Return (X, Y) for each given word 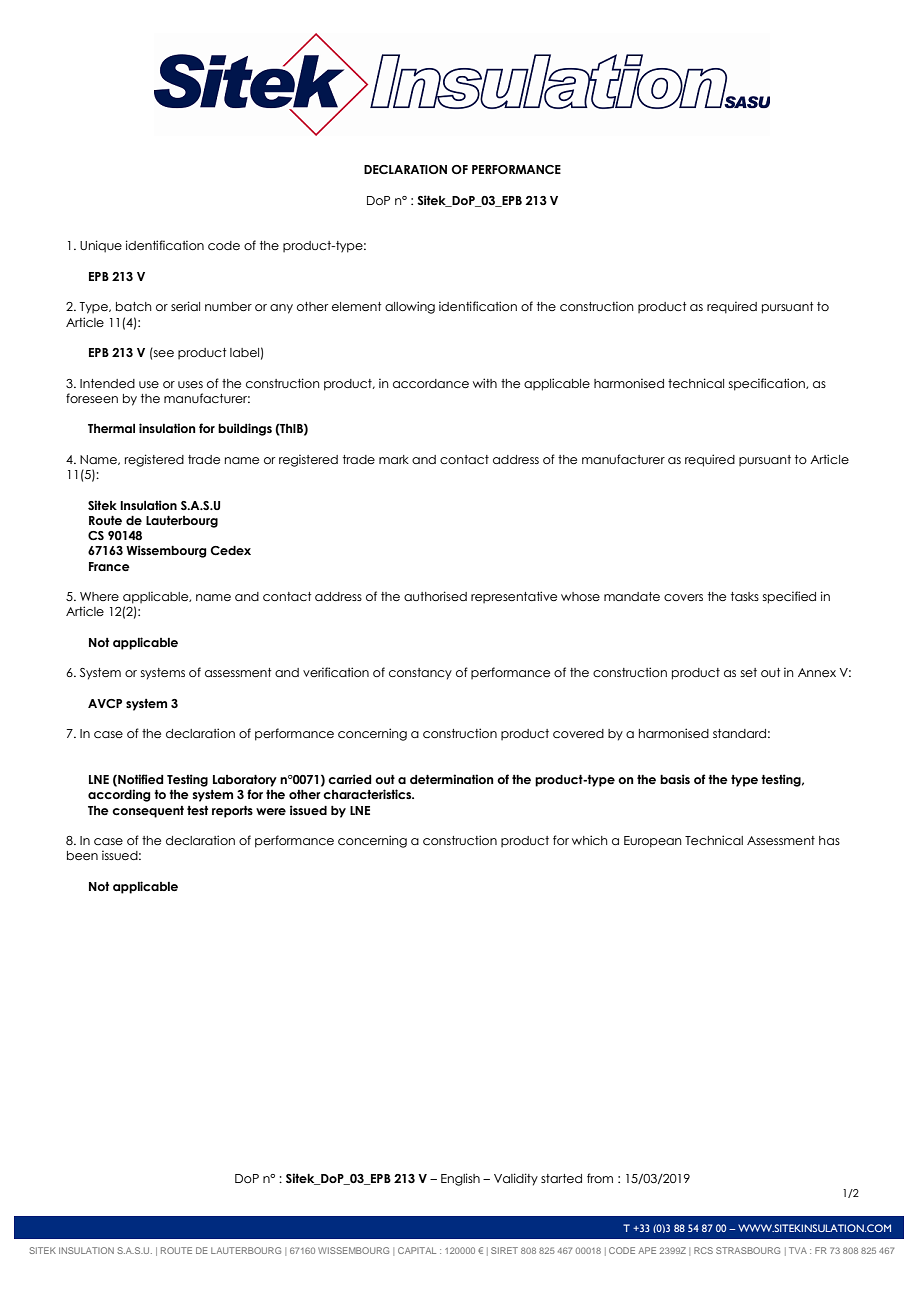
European (653, 842)
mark (394, 459)
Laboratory (245, 781)
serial (185, 306)
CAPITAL (417, 1250)
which (590, 840)
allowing (410, 307)
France (109, 566)
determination (451, 779)
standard (739, 733)
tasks (745, 596)
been (82, 855)
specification (768, 384)
